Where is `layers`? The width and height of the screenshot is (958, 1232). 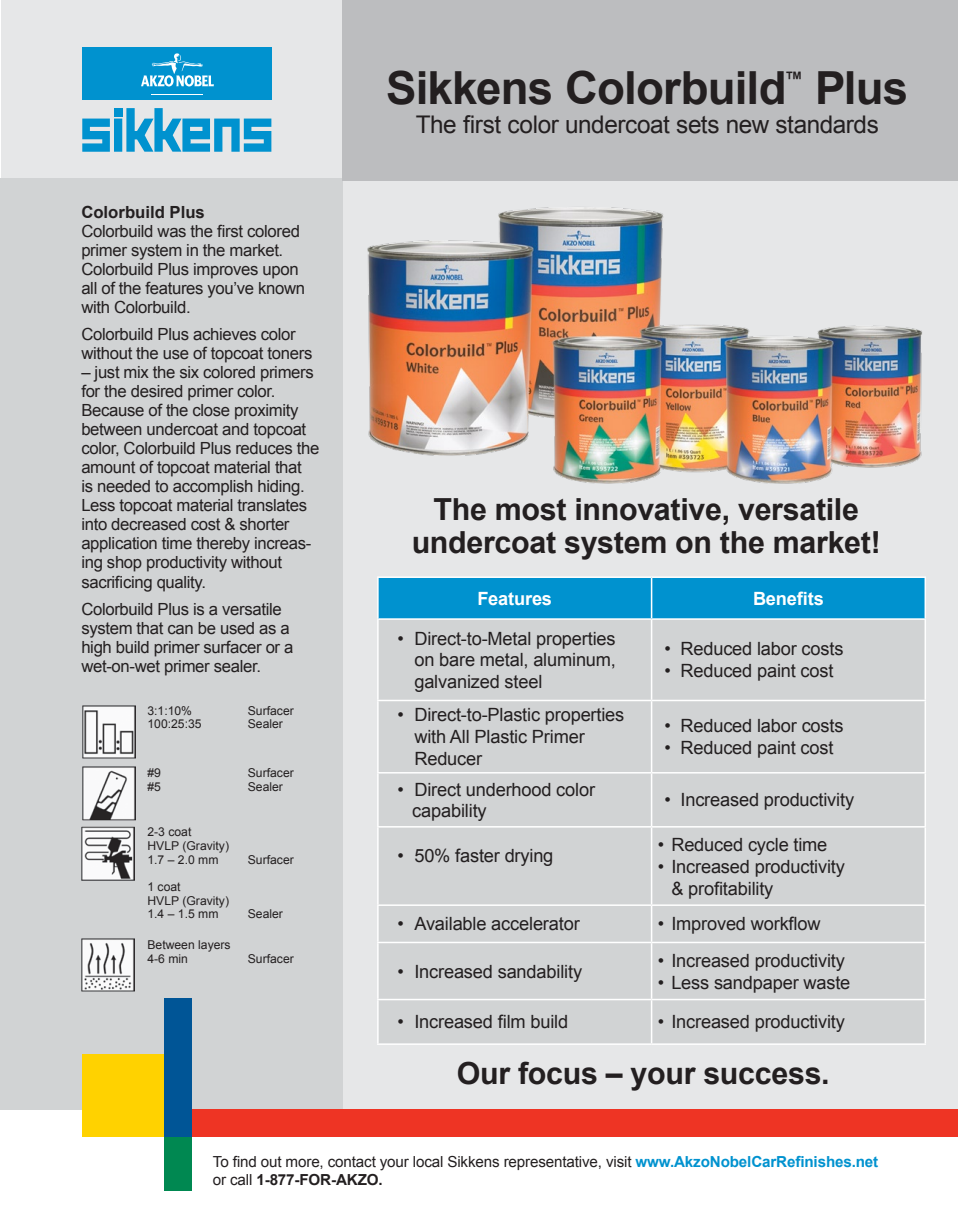 layers is located at coordinates (214, 946).
